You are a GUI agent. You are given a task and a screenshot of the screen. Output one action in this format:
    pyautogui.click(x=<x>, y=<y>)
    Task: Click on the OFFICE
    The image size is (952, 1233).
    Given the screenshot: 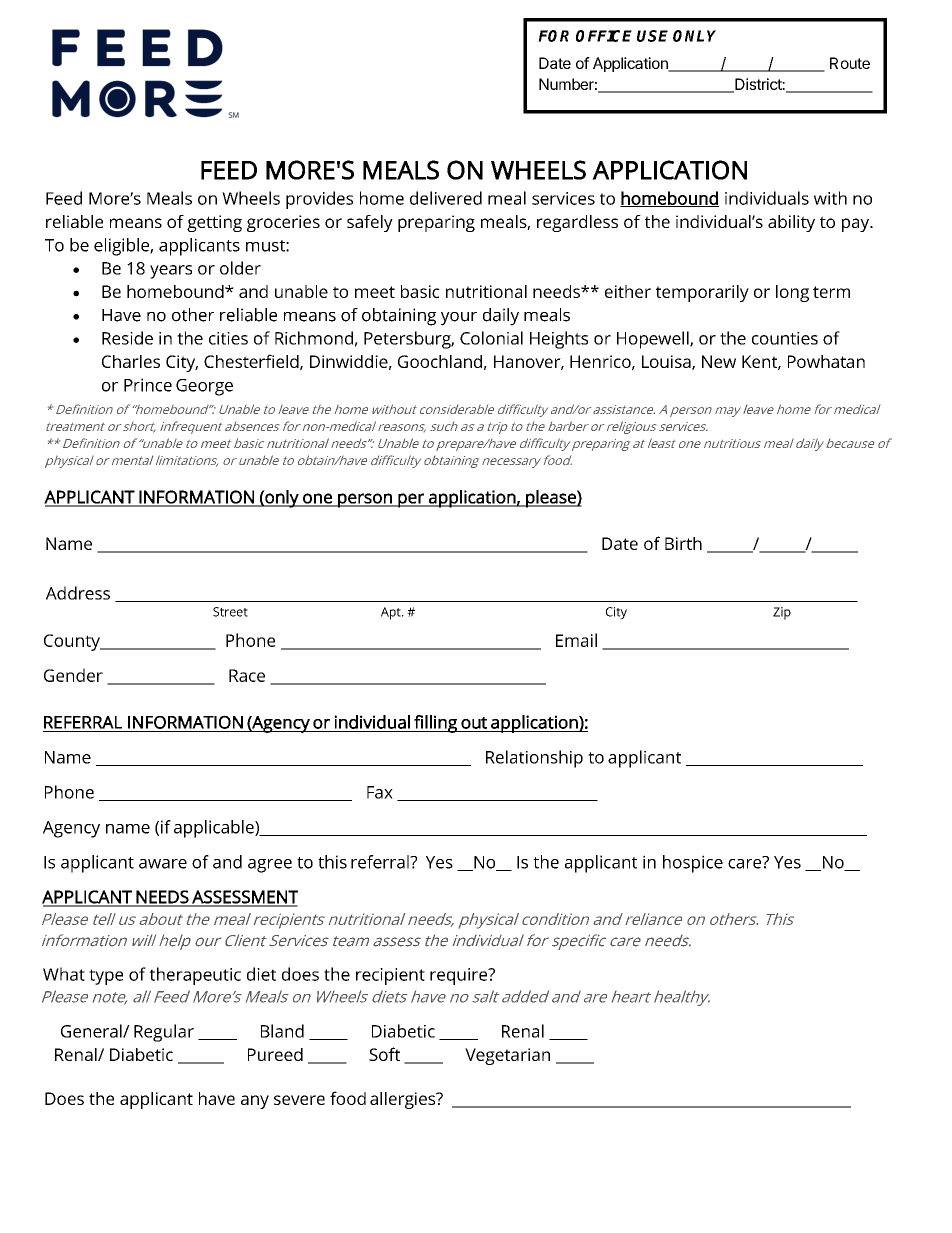 What is the action you would take?
    pyautogui.click(x=604, y=36)
